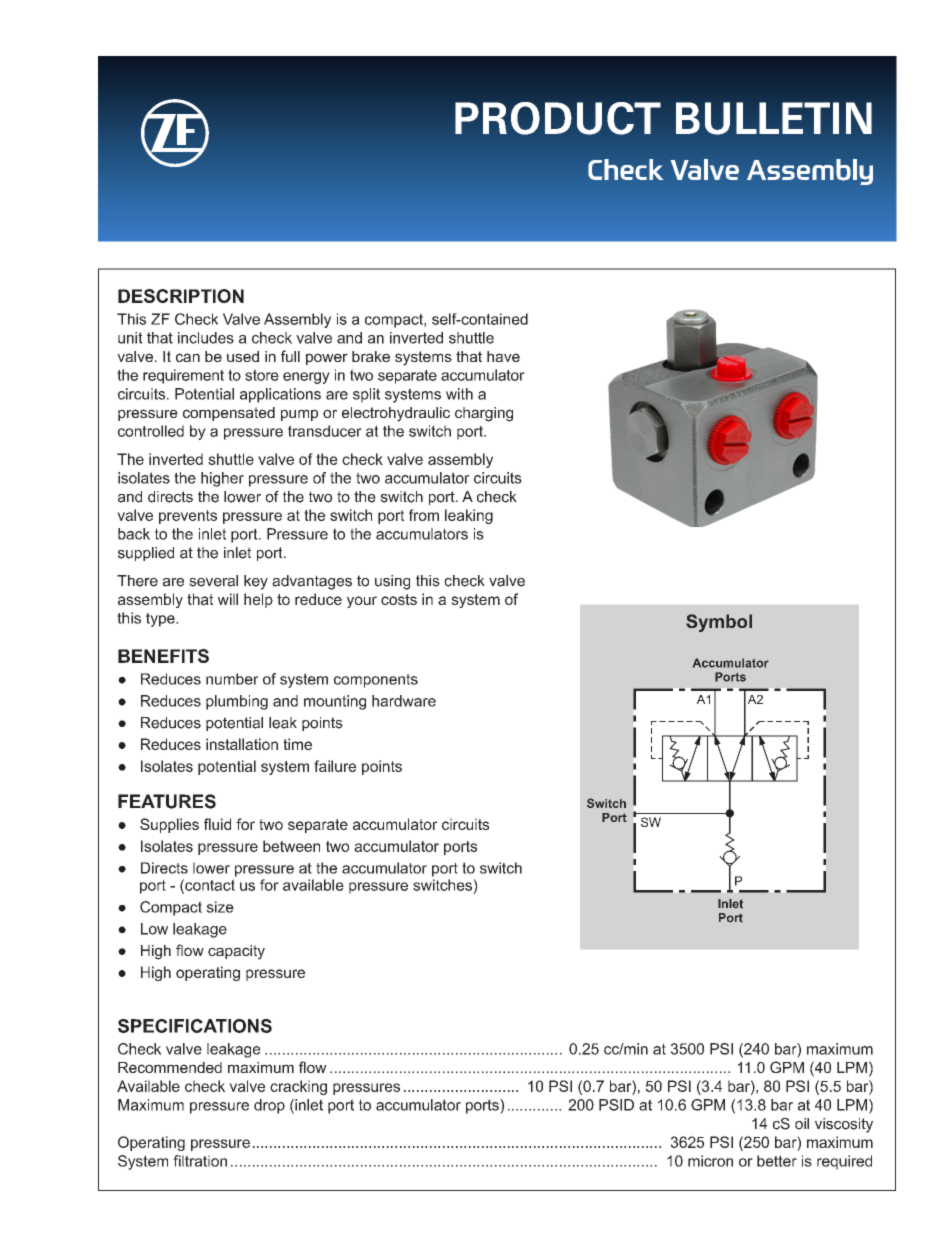  Describe the element at coordinates (200, 1161) in the image. I see `filtration` at that location.
